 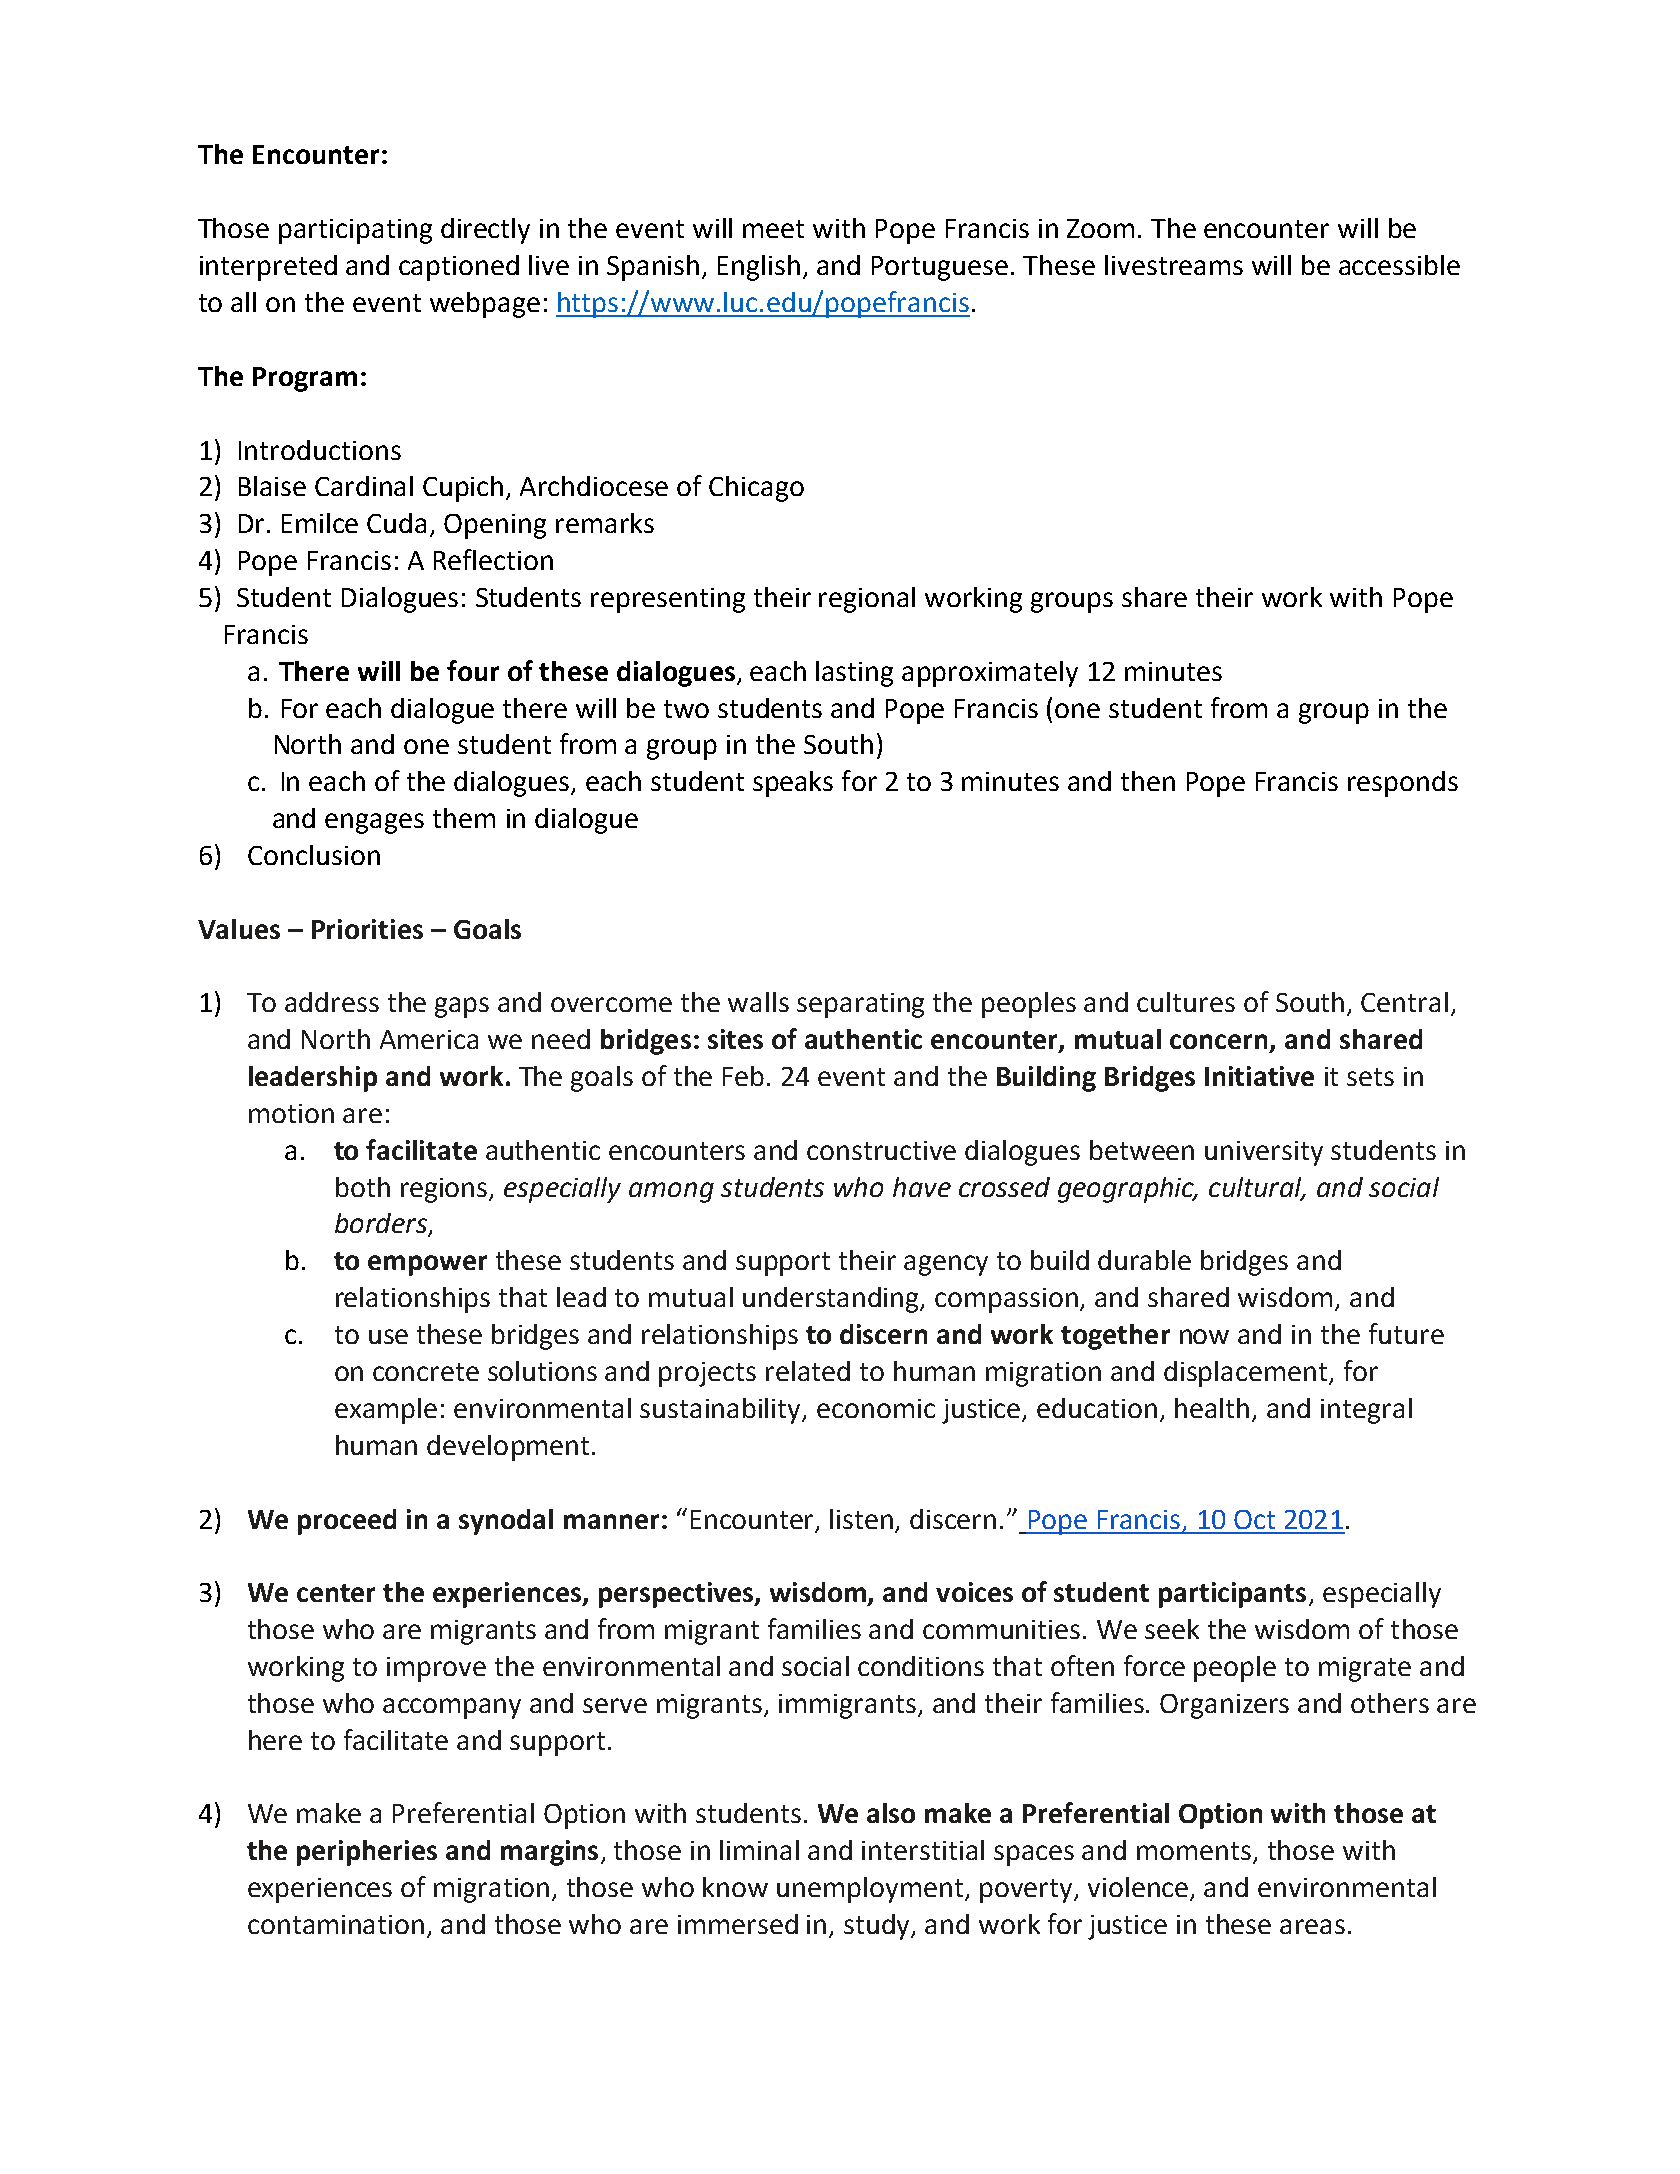 What do you see at coordinates (1399, 265) in the image?
I see `accessible` at bounding box center [1399, 265].
